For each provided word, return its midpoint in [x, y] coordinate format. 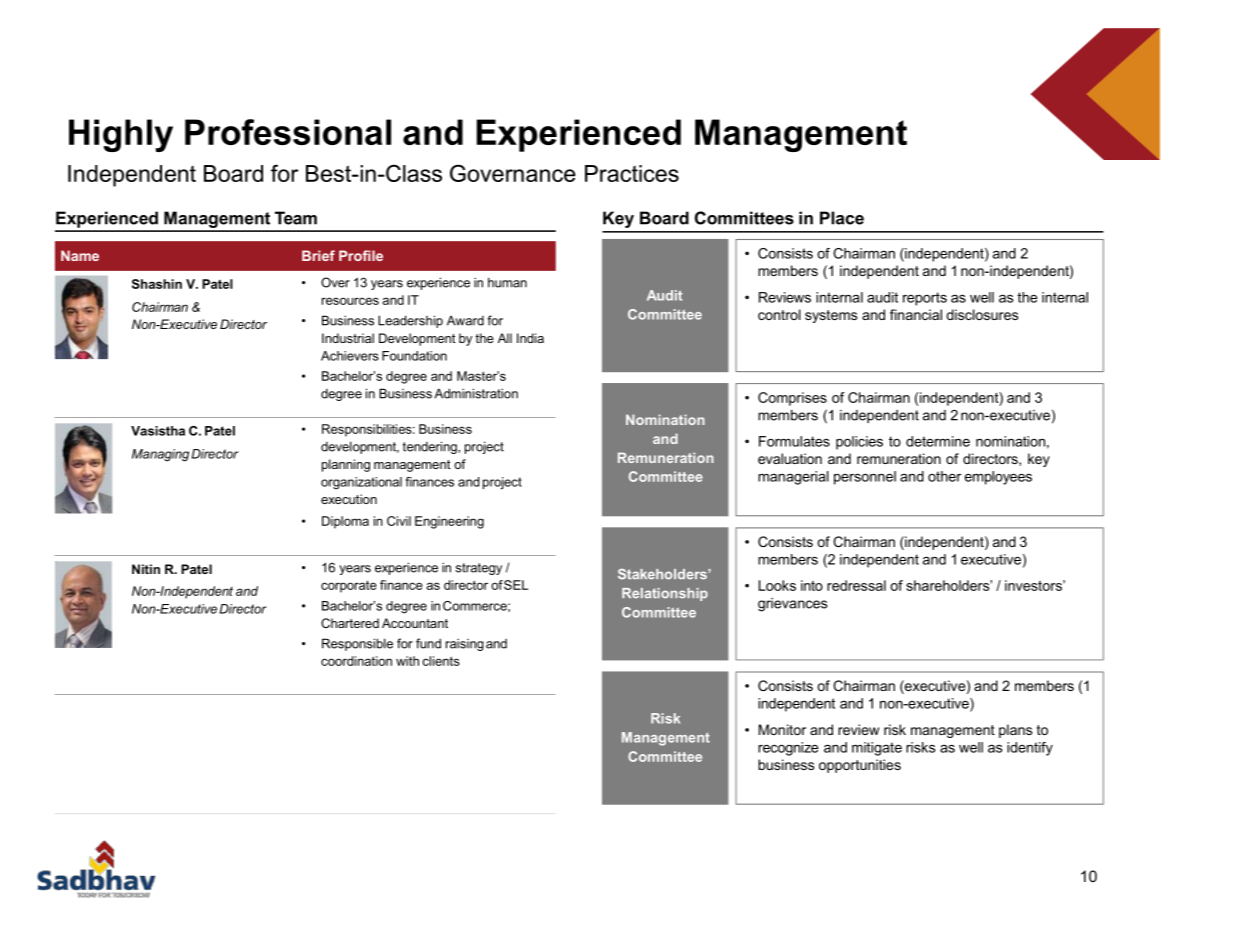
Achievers [350, 356]
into [812, 585]
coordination [356, 661]
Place [842, 218]
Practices [632, 173]
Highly [121, 135]
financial [916, 314]
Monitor [782, 729]
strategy [479, 569]
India [530, 338]
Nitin [146, 569]
